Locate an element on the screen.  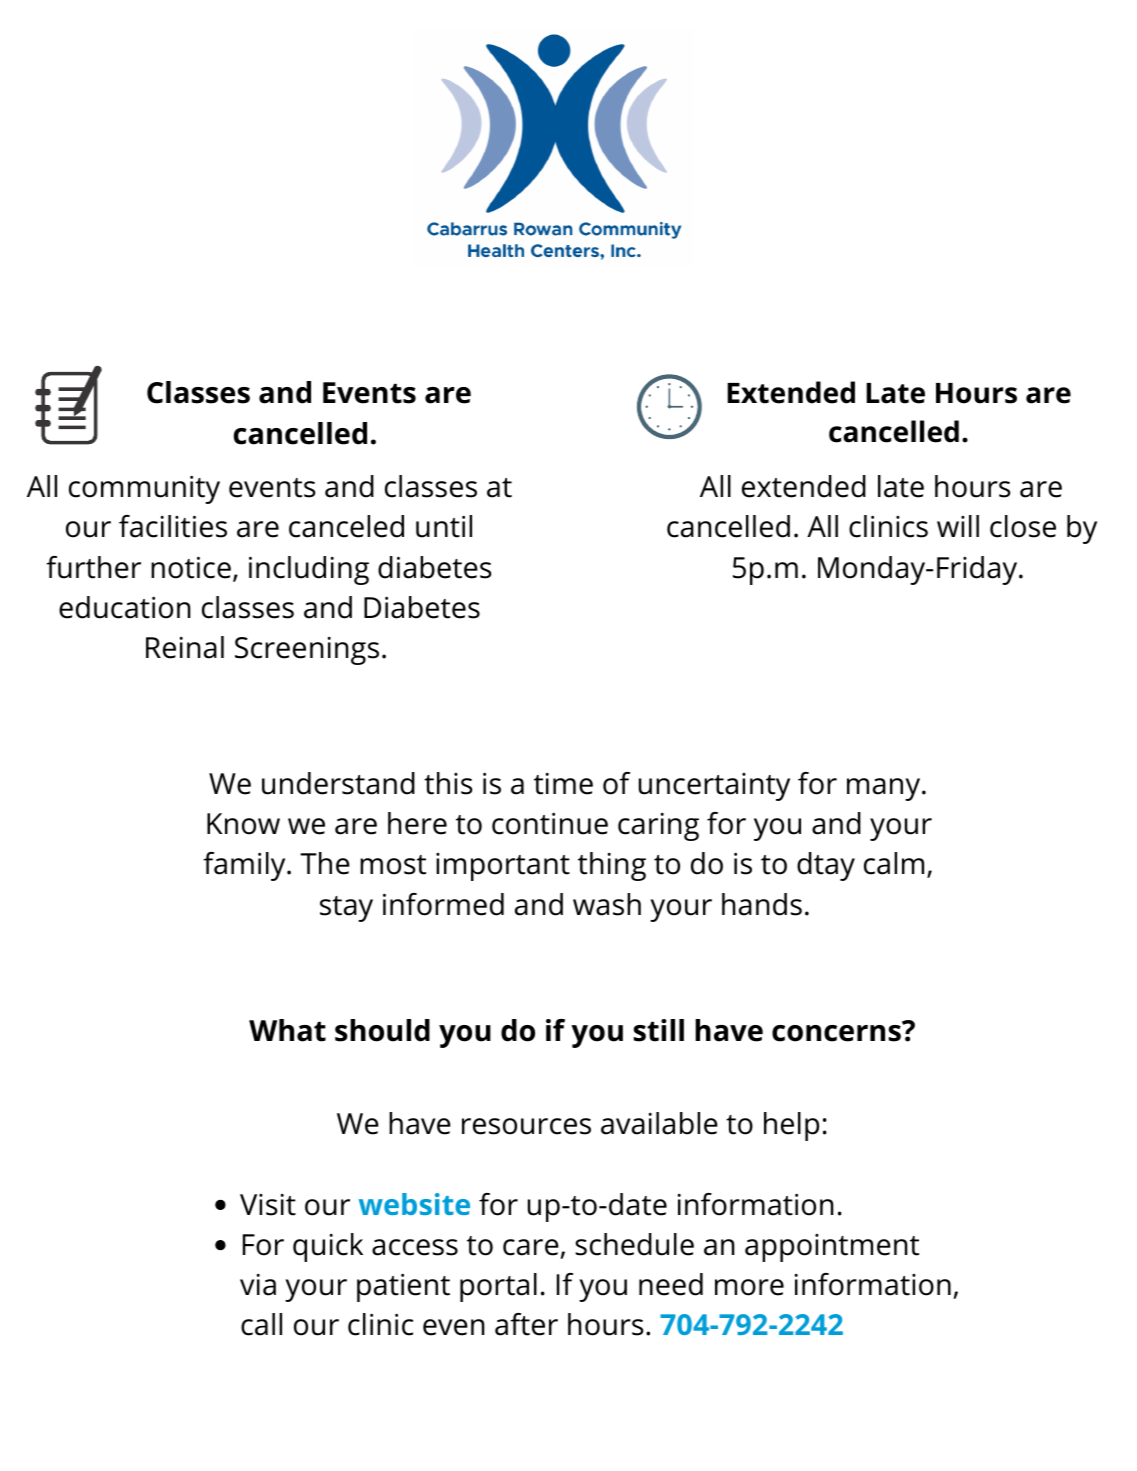
will is located at coordinates (958, 526).
